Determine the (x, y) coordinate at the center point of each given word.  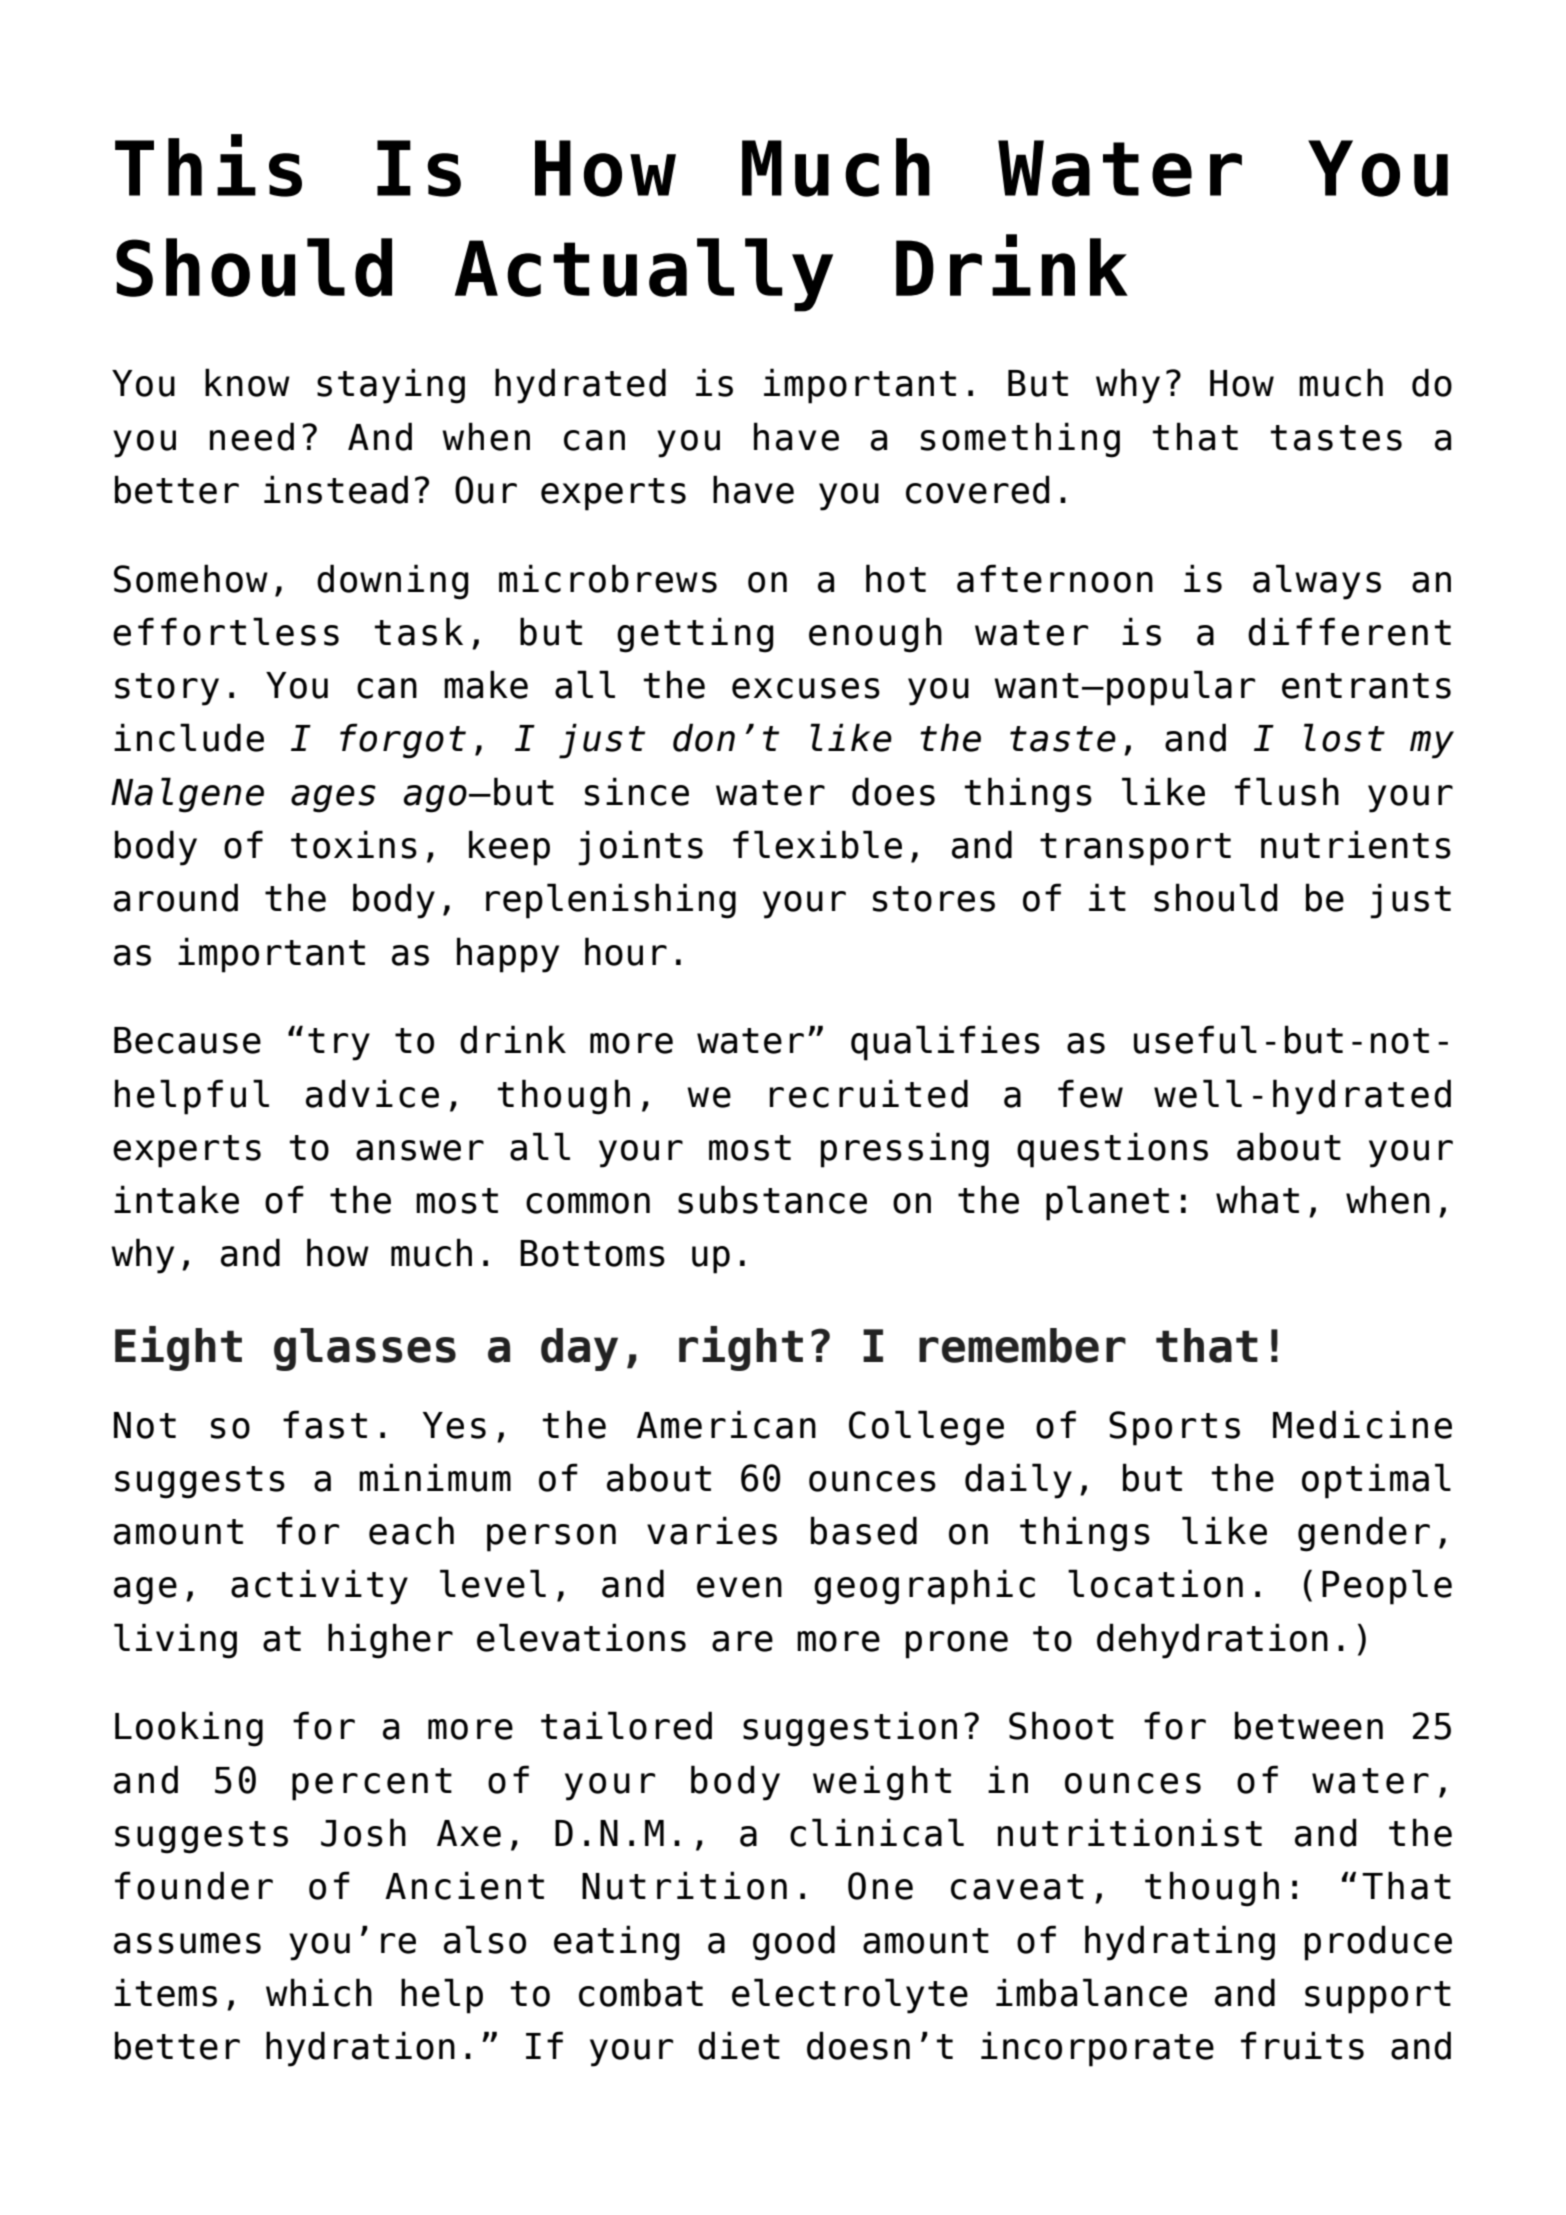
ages (333, 799)
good (794, 1943)
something (1020, 440)
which (319, 1992)
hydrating (1180, 1943)
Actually (644, 275)
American (726, 1424)
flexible (817, 844)
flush (1287, 791)
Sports (1174, 1428)
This (208, 165)
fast (325, 1424)
